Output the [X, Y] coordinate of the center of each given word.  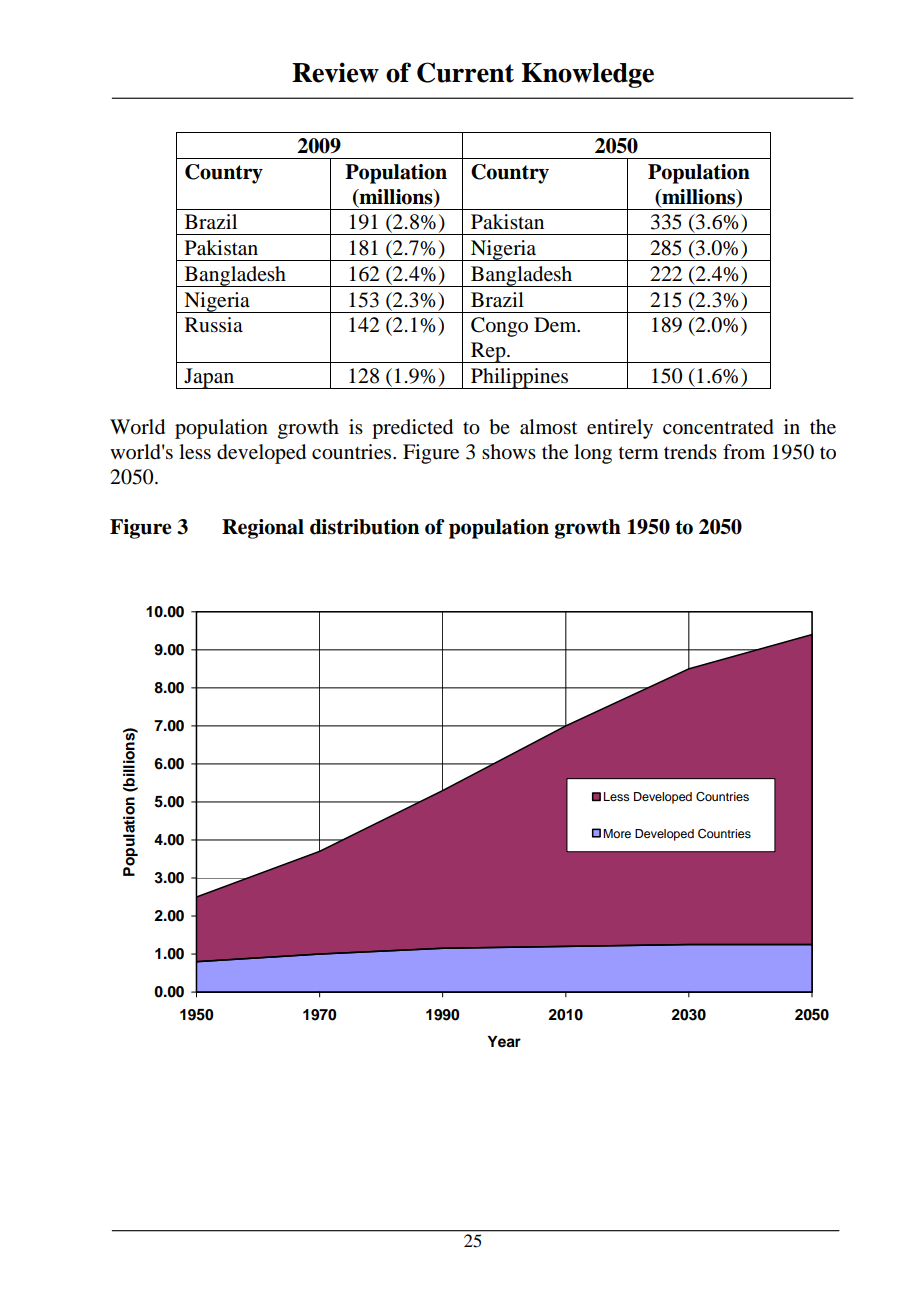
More [617, 833]
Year [504, 1042]
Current [465, 72]
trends [690, 452]
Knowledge [587, 75]
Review [335, 72]
